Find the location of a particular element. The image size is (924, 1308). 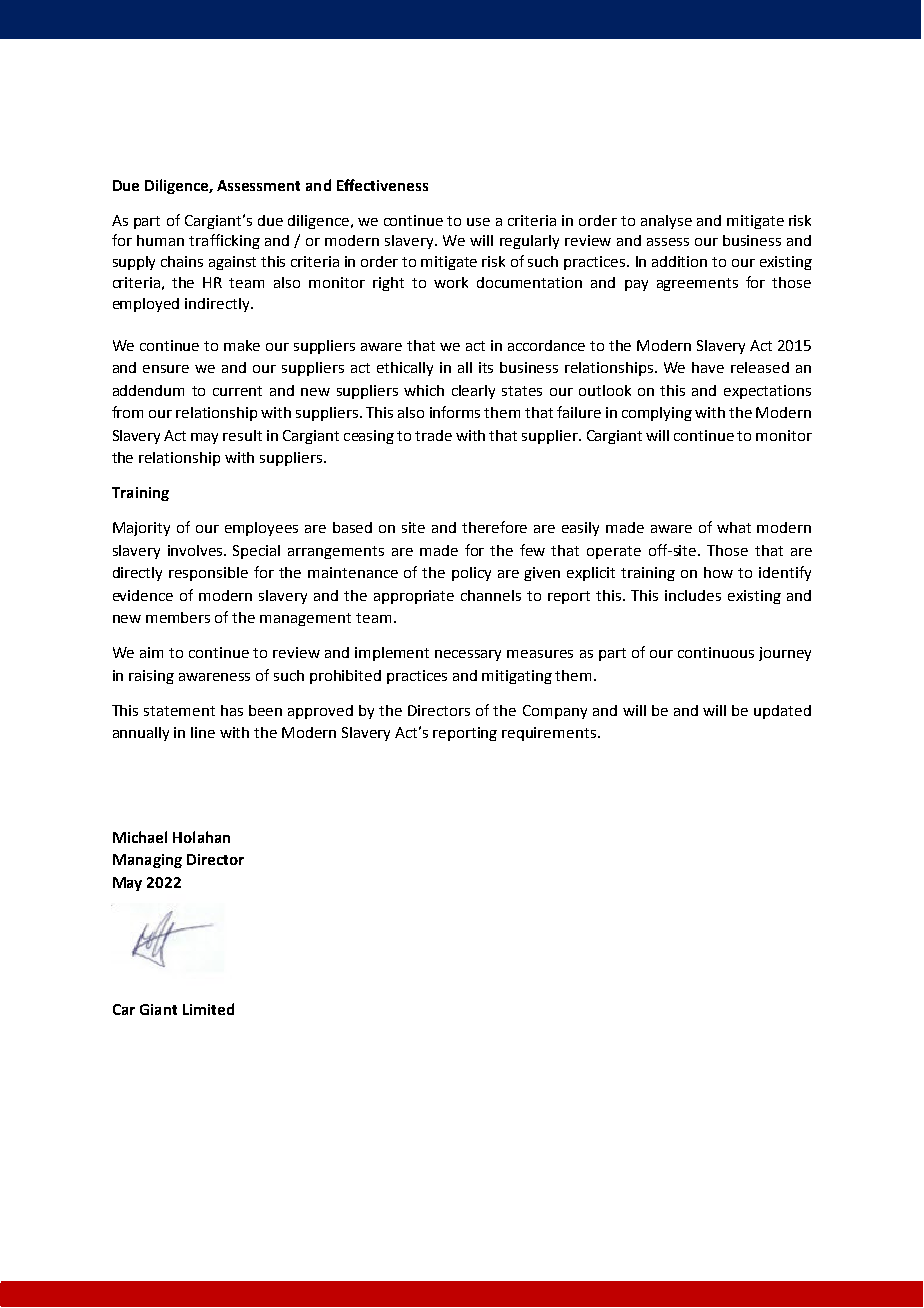

analyse is located at coordinates (666, 222).
